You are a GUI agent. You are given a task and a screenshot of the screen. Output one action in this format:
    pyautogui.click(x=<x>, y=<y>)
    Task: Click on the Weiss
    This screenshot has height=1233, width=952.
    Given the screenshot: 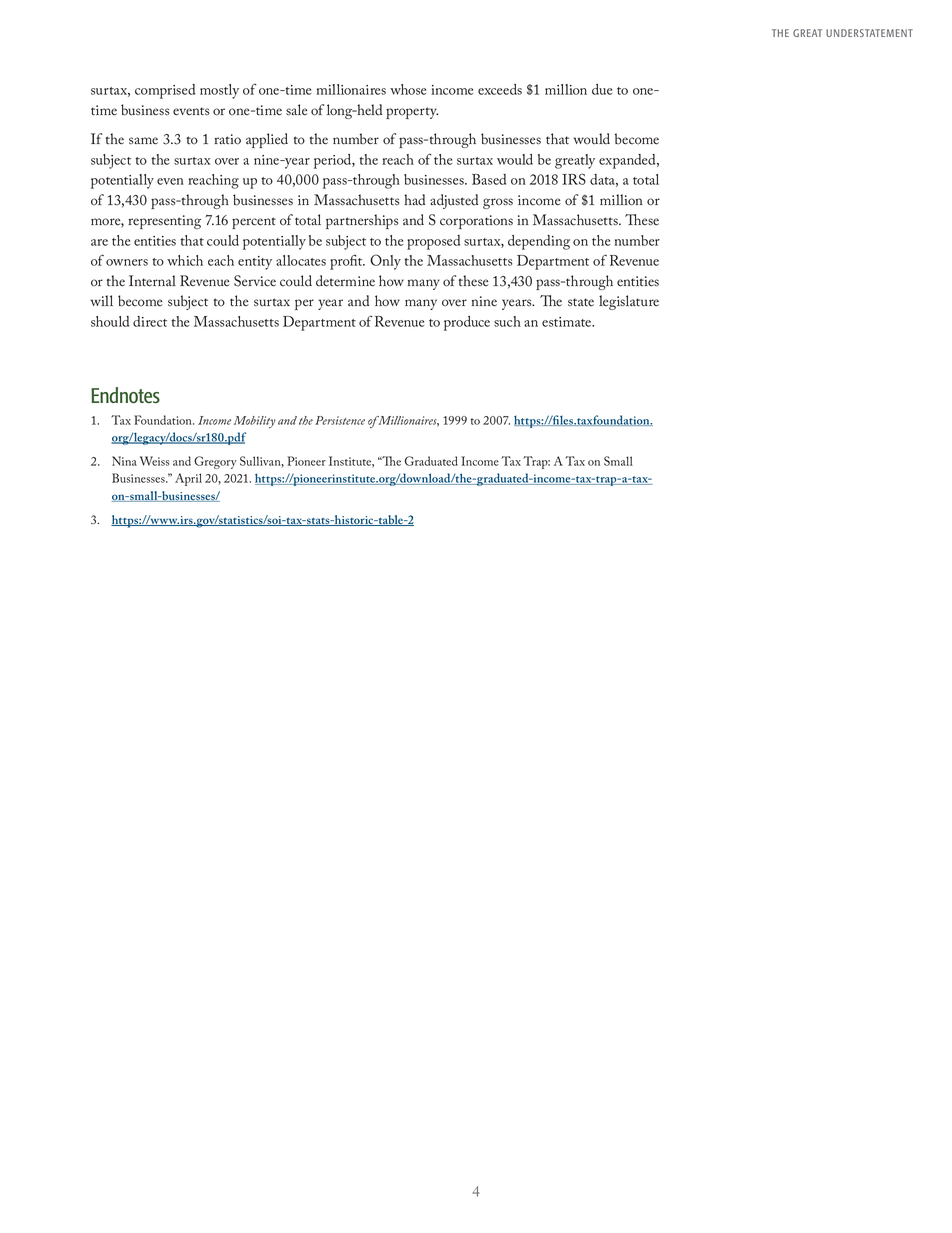 What is the action you would take?
    pyautogui.click(x=154, y=461)
